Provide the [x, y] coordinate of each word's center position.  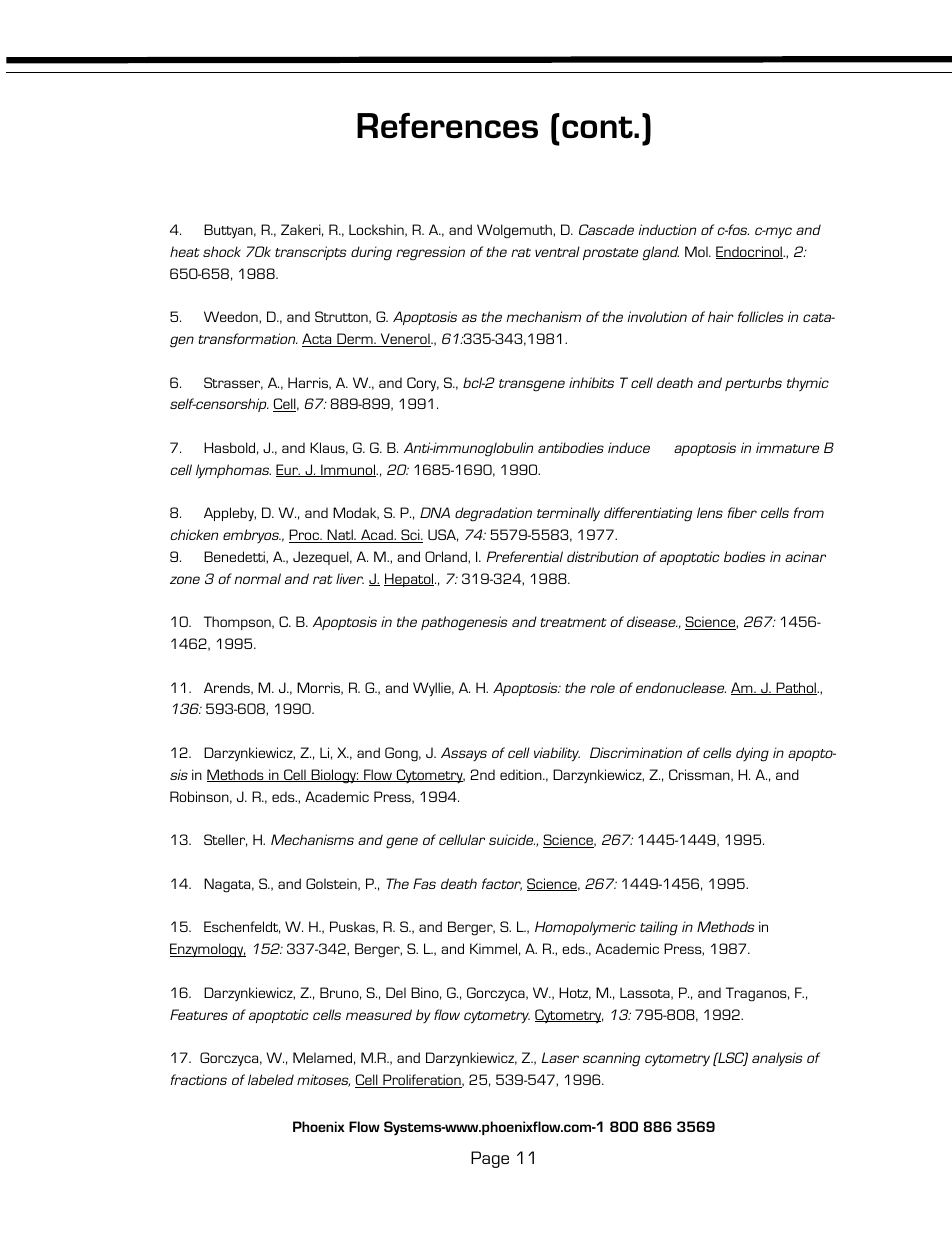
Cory [423, 384]
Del [396, 992]
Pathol [796, 688]
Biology [334, 776]
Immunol [348, 470]
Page [490, 1159]
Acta [318, 340]
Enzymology [208, 950]
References [447, 126]
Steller [225, 840]
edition [522, 774]
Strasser [233, 383]
